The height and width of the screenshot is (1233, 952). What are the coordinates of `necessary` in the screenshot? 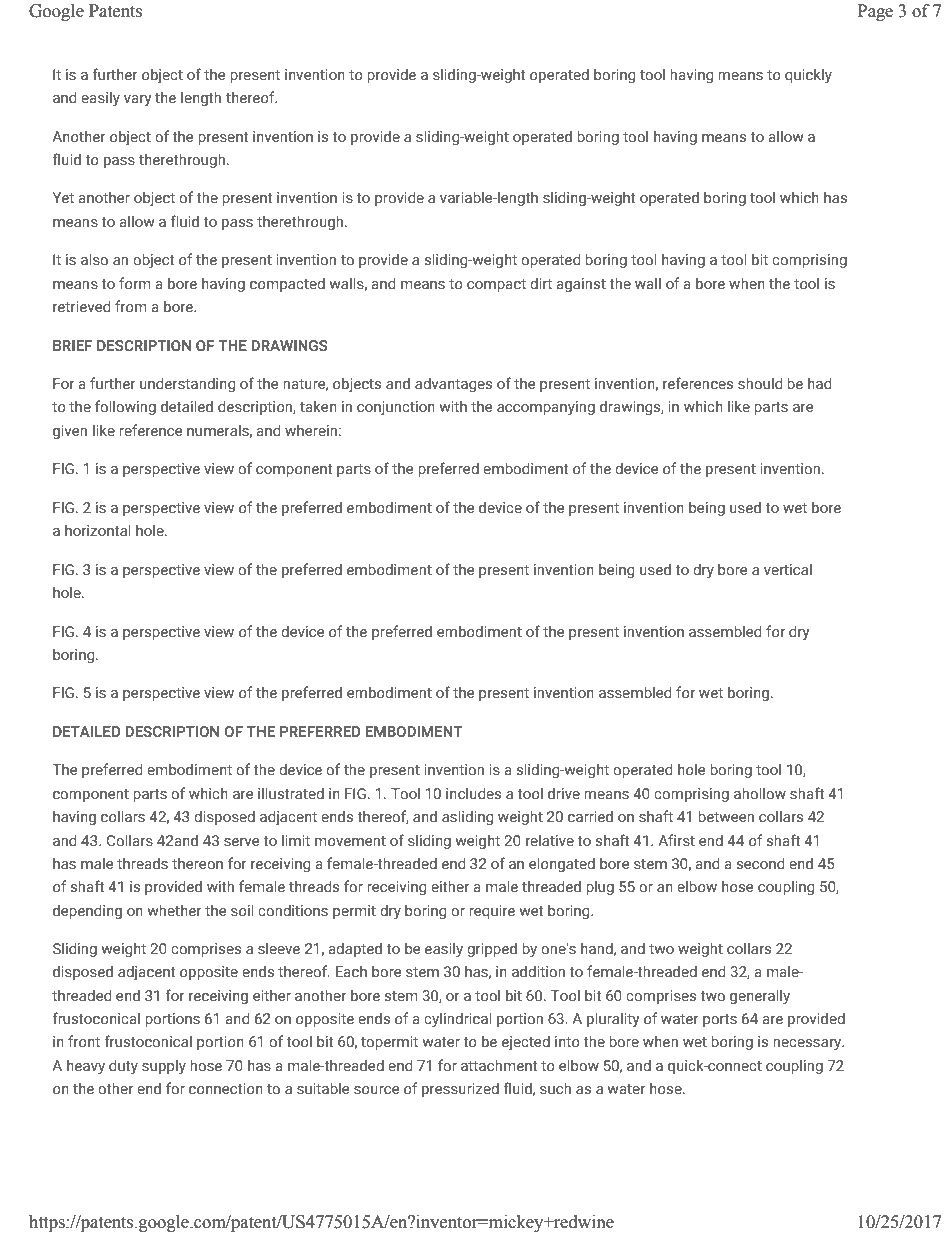 It's located at (808, 1045).
